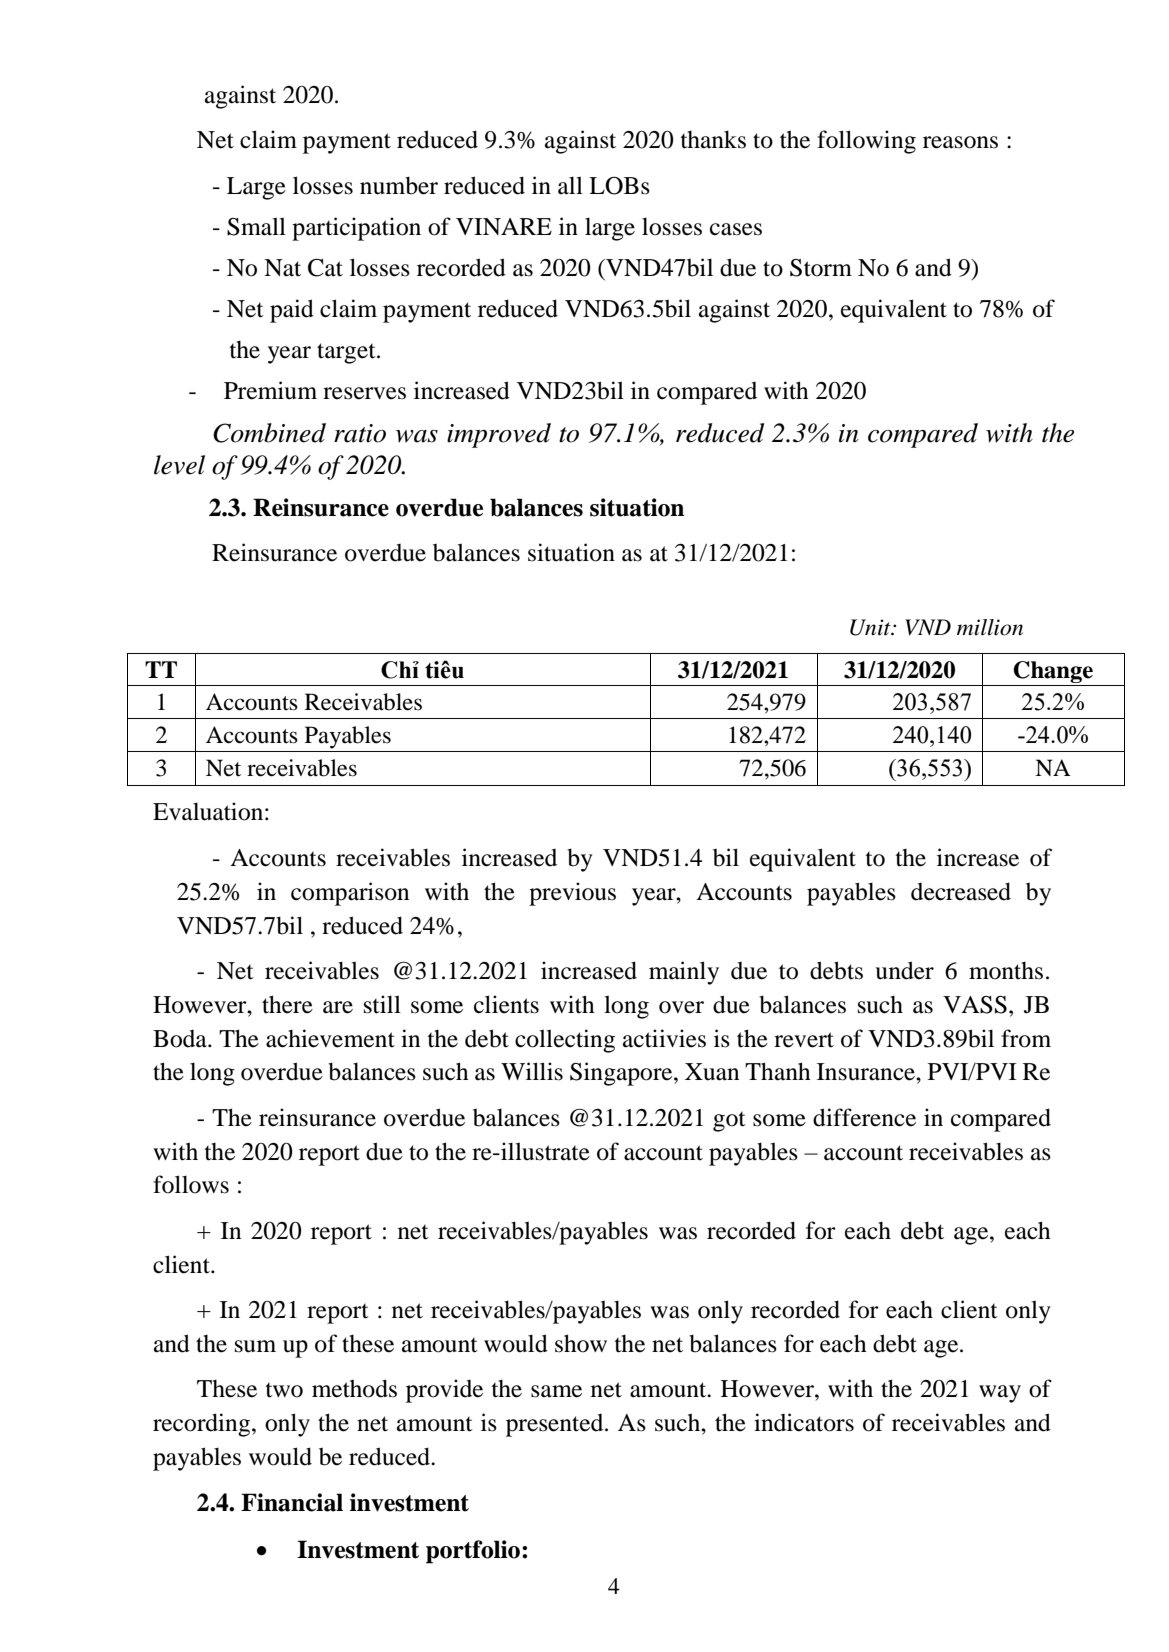 This image has height=1652, width=1169. Describe the element at coordinates (256, 226) in the image. I see `Small` at that location.
